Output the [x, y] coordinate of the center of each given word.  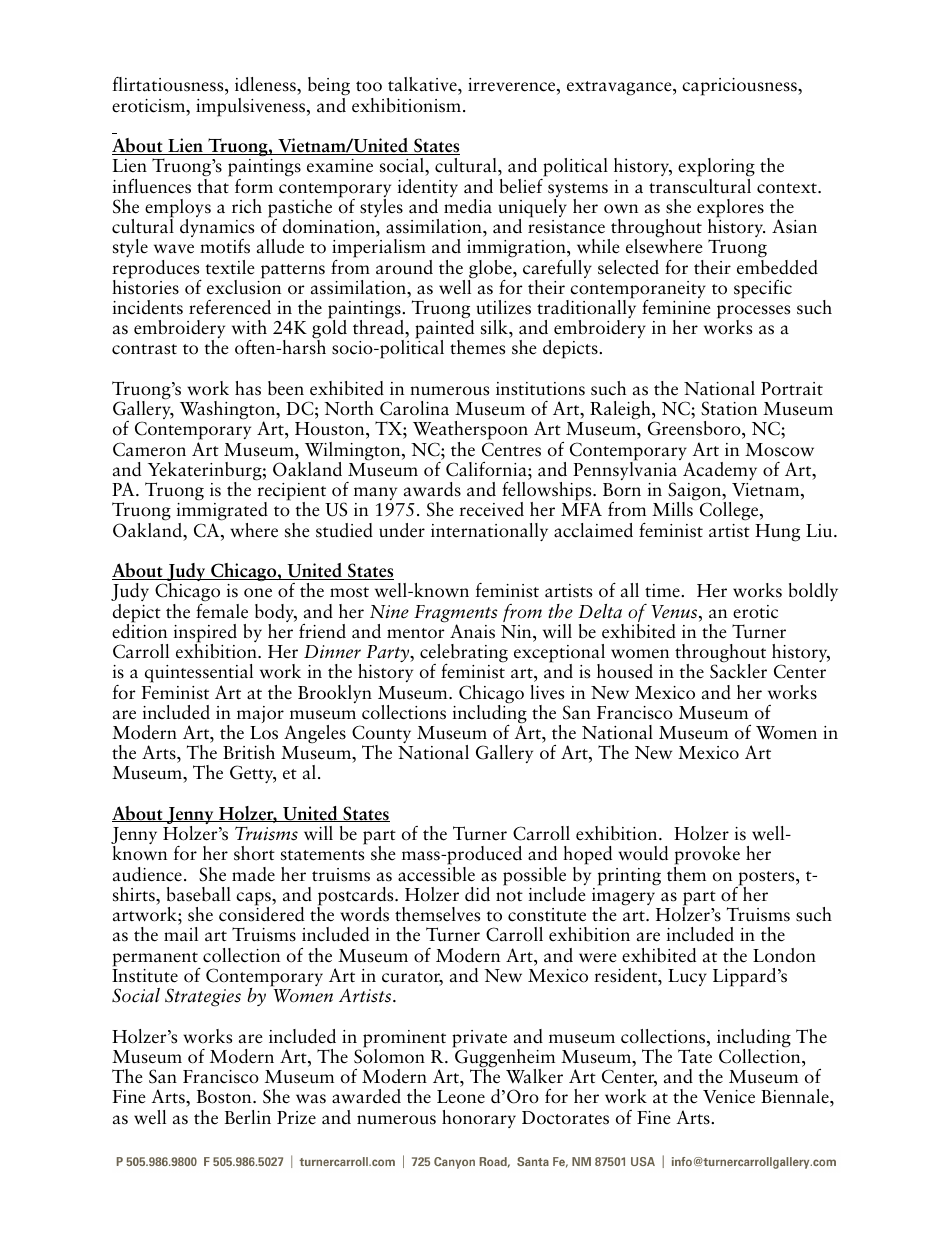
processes [753, 313]
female [222, 610]
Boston [225, 1097]
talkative [423, 86]
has [248, 388]
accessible [436, 873]
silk [495, 327]
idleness [266, 86]
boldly [813, 592]
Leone [461, 1097]
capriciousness [740, 87]
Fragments [456, 615]
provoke [707, 857]
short [254, 853]
